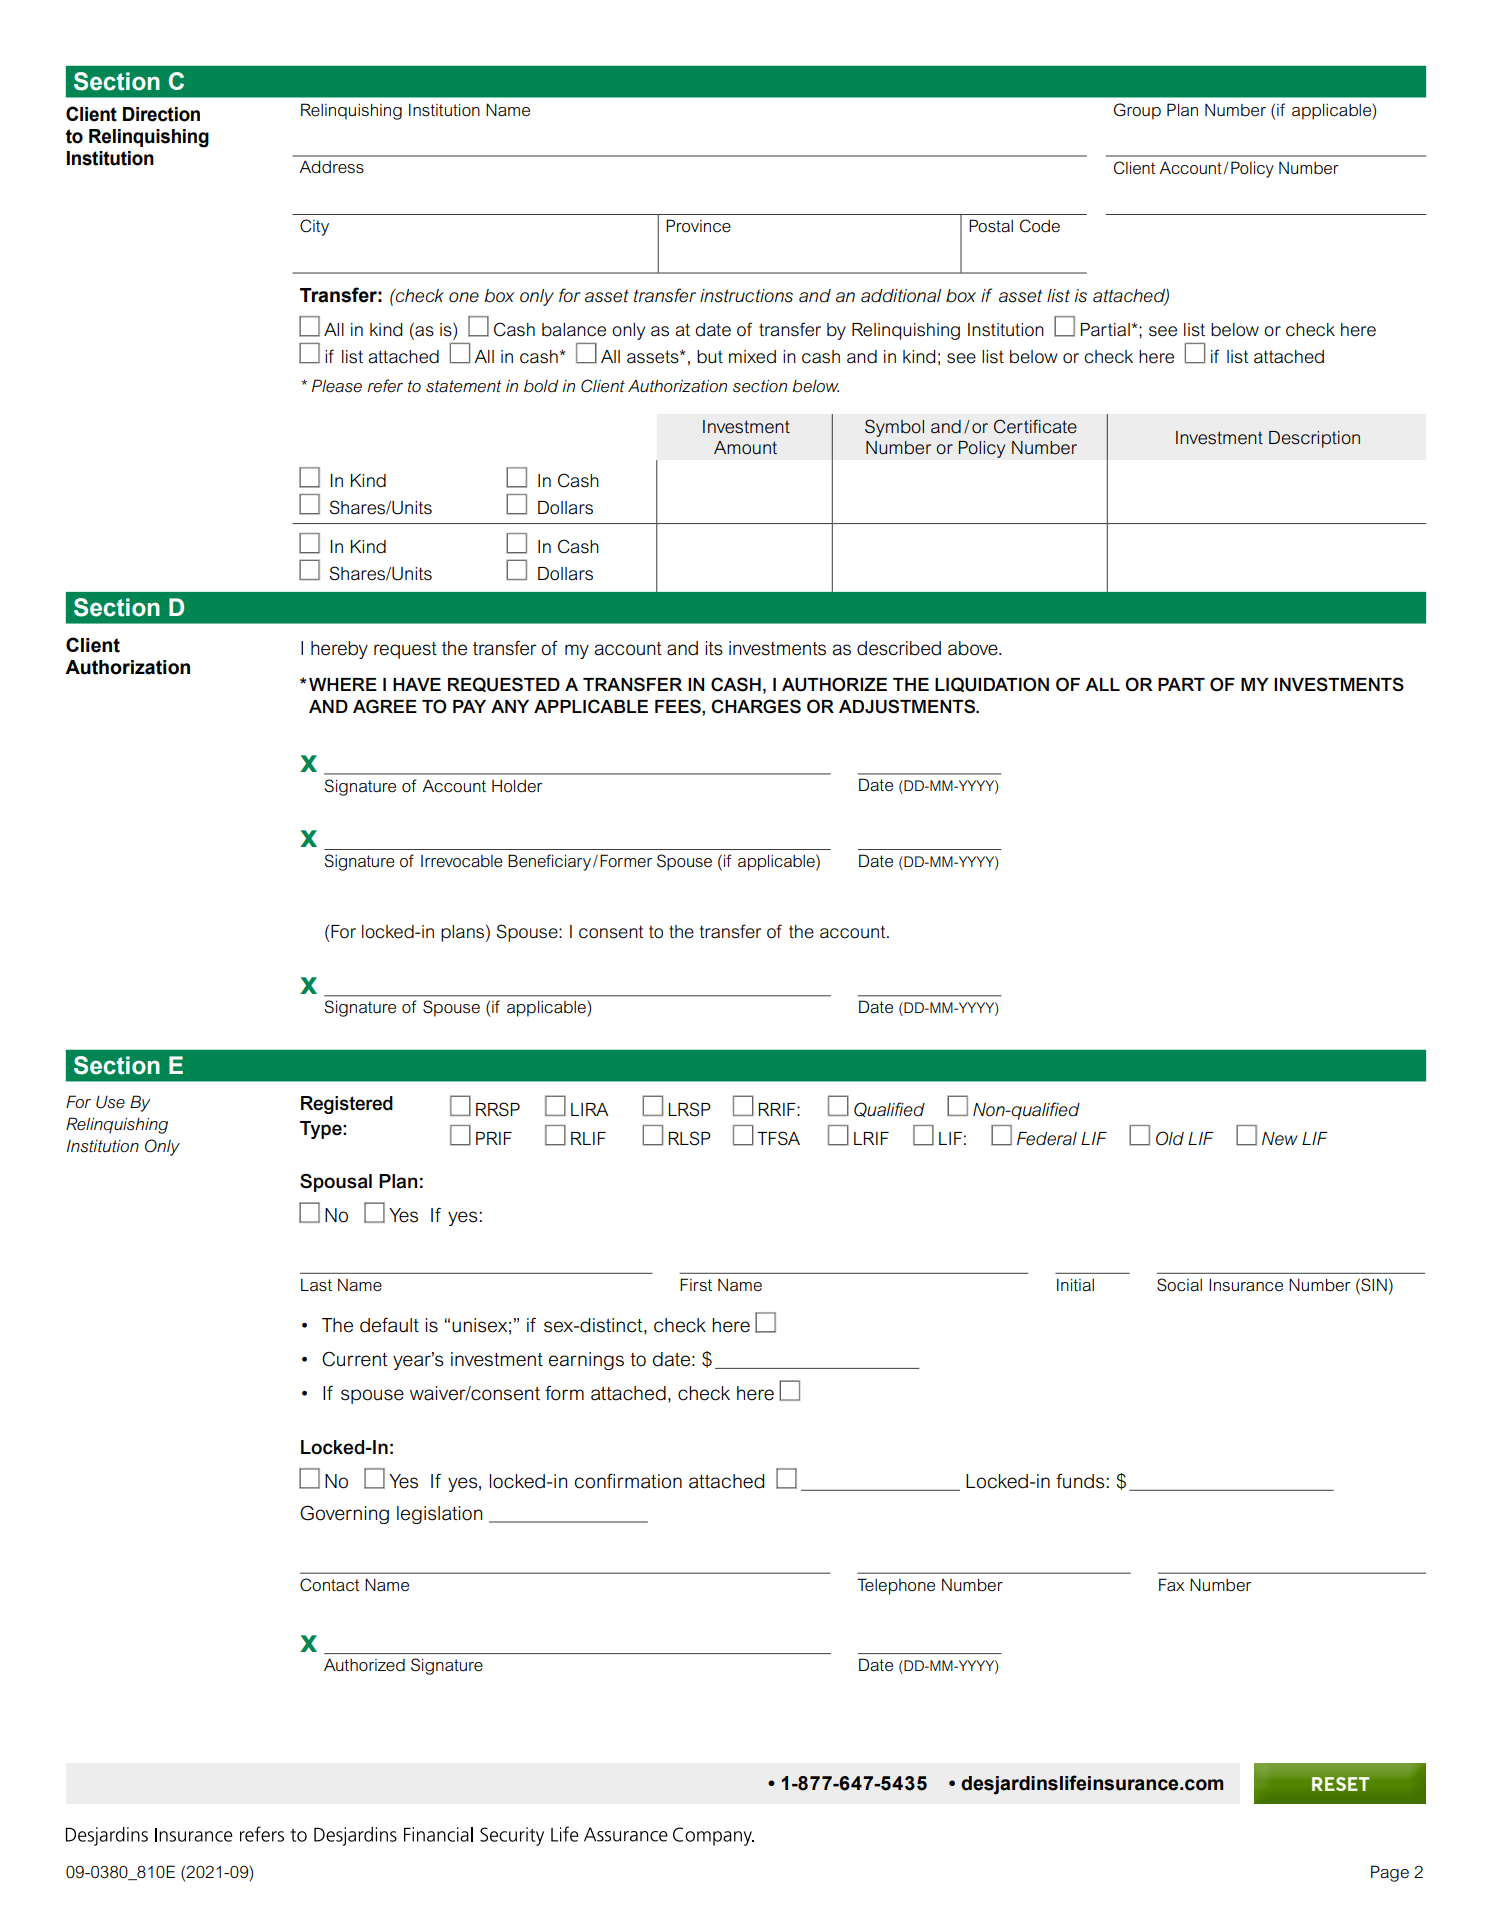 The height and width of the page is (1931, 1492). What do you see at coordinates (1280, 1139) in the page?
I see `New` at bounding box center [1280, 1139].
